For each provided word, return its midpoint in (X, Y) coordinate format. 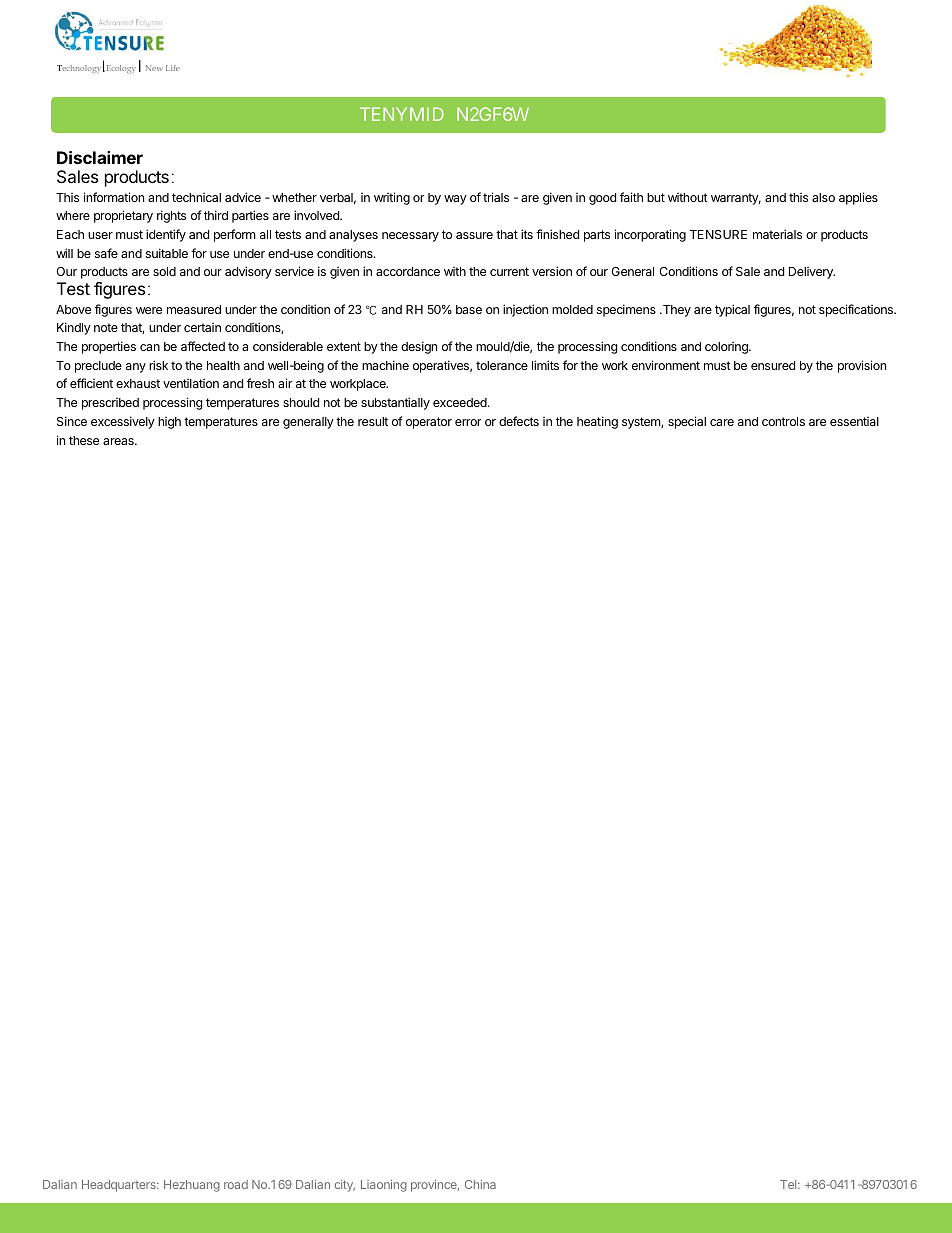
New (154, 68)
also (823, 197)
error (468, 422)
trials (496, 197)
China (480, 1184)
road (236, 1184)
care (722, 422)
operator (429, 423)
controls (783, 421)
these (84, 440)
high (169, 423)
